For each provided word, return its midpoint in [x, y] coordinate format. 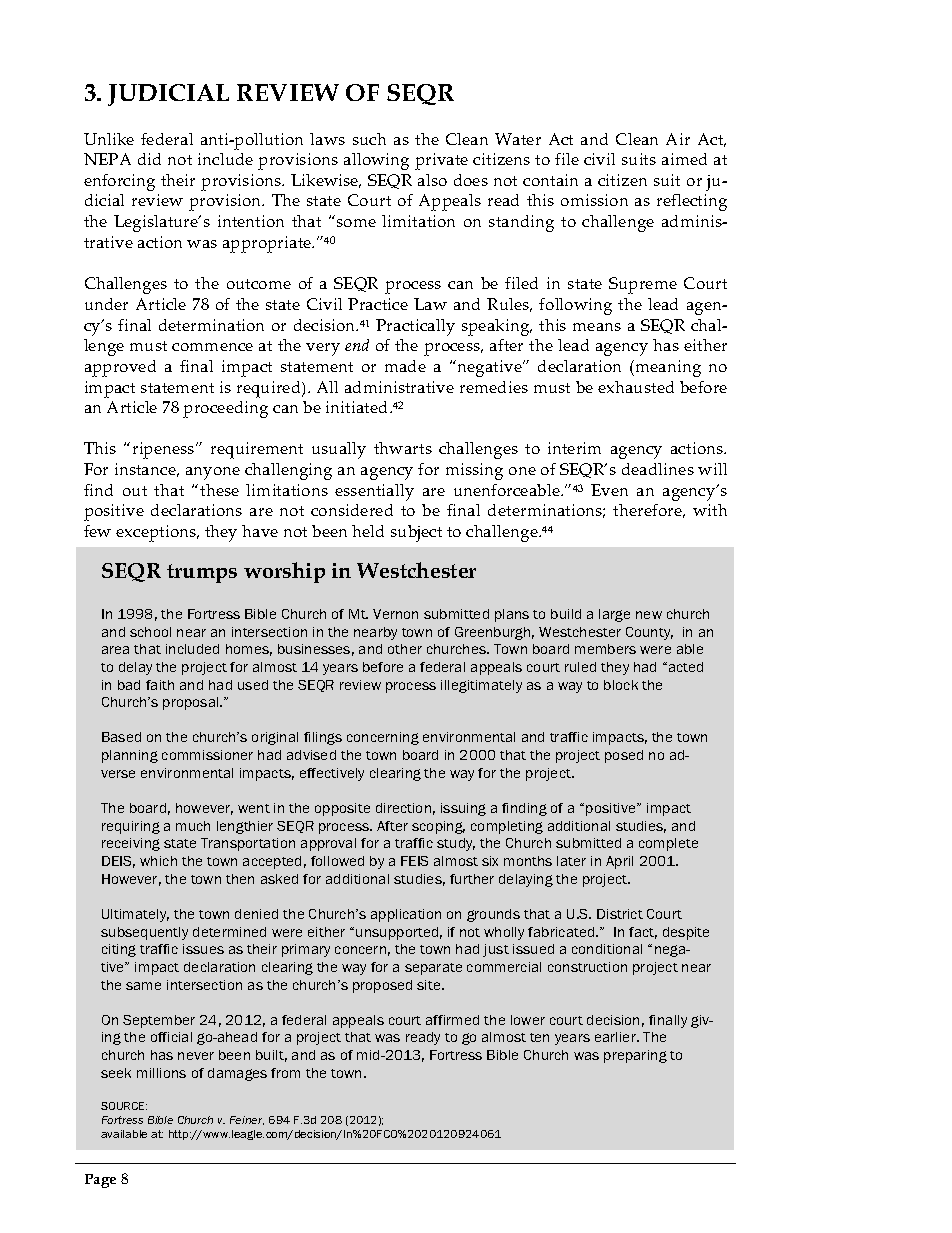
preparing [635, 1056]
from [285, 1073]
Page [100, 1181]
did [149, 159]
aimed [684, 159]
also [432, 180]
